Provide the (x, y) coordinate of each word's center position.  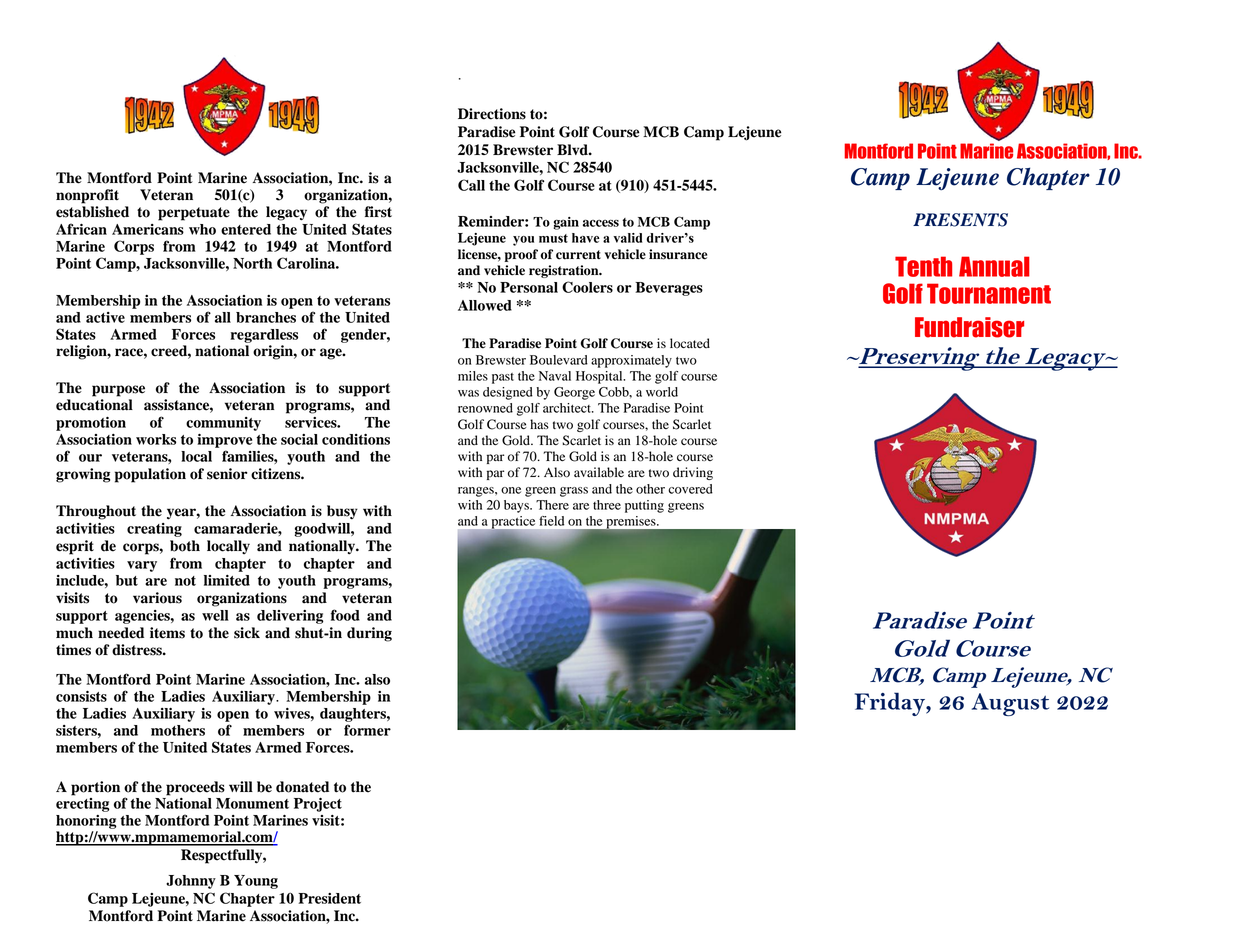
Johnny (191, 882)
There (552, 505)
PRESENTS (960, 220)
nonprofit (87, 196)
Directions (492, 114)
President (329, 898)
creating (154, 530)
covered (690, 489)
